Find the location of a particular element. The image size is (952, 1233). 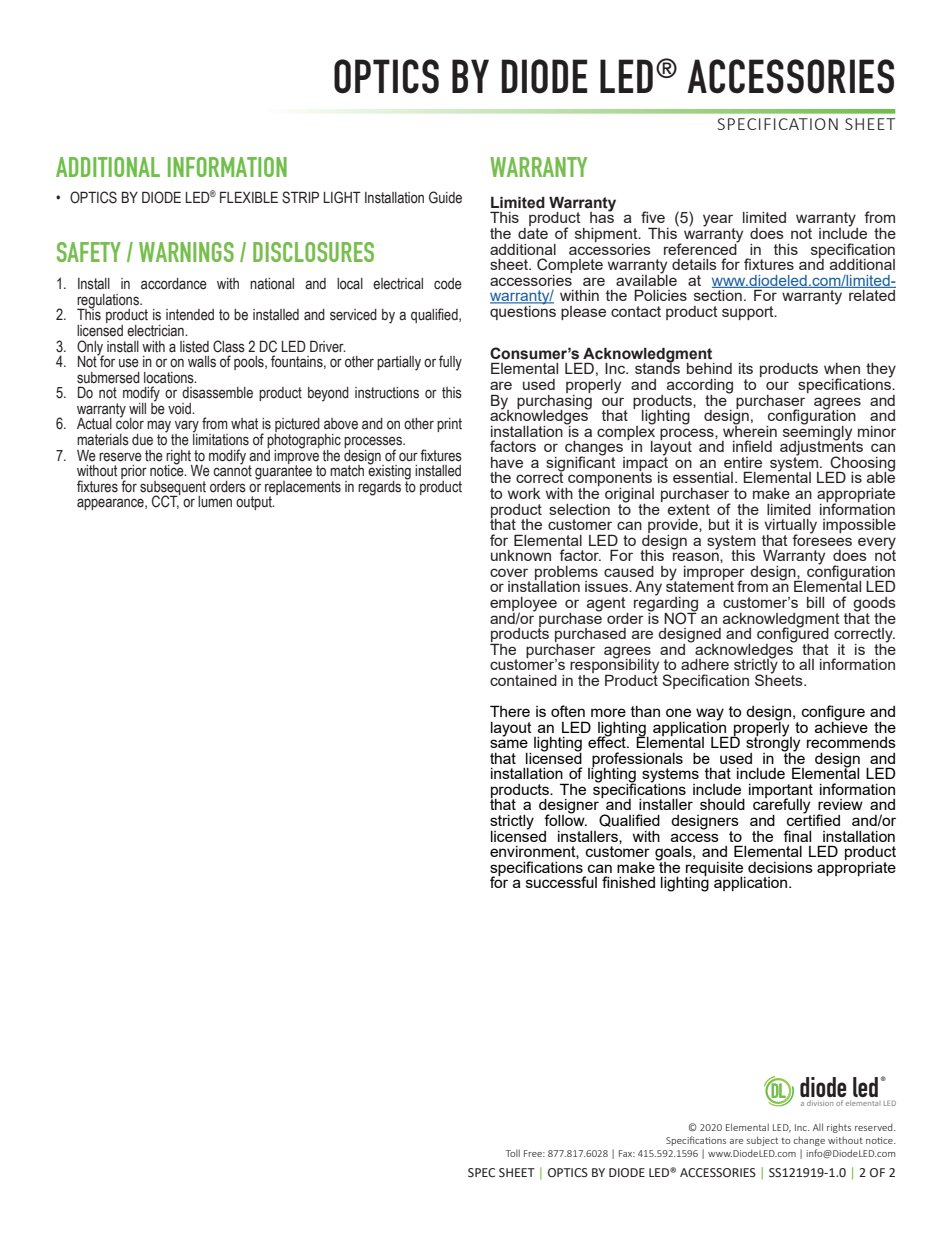

date is located at coordinates (533, 232).
